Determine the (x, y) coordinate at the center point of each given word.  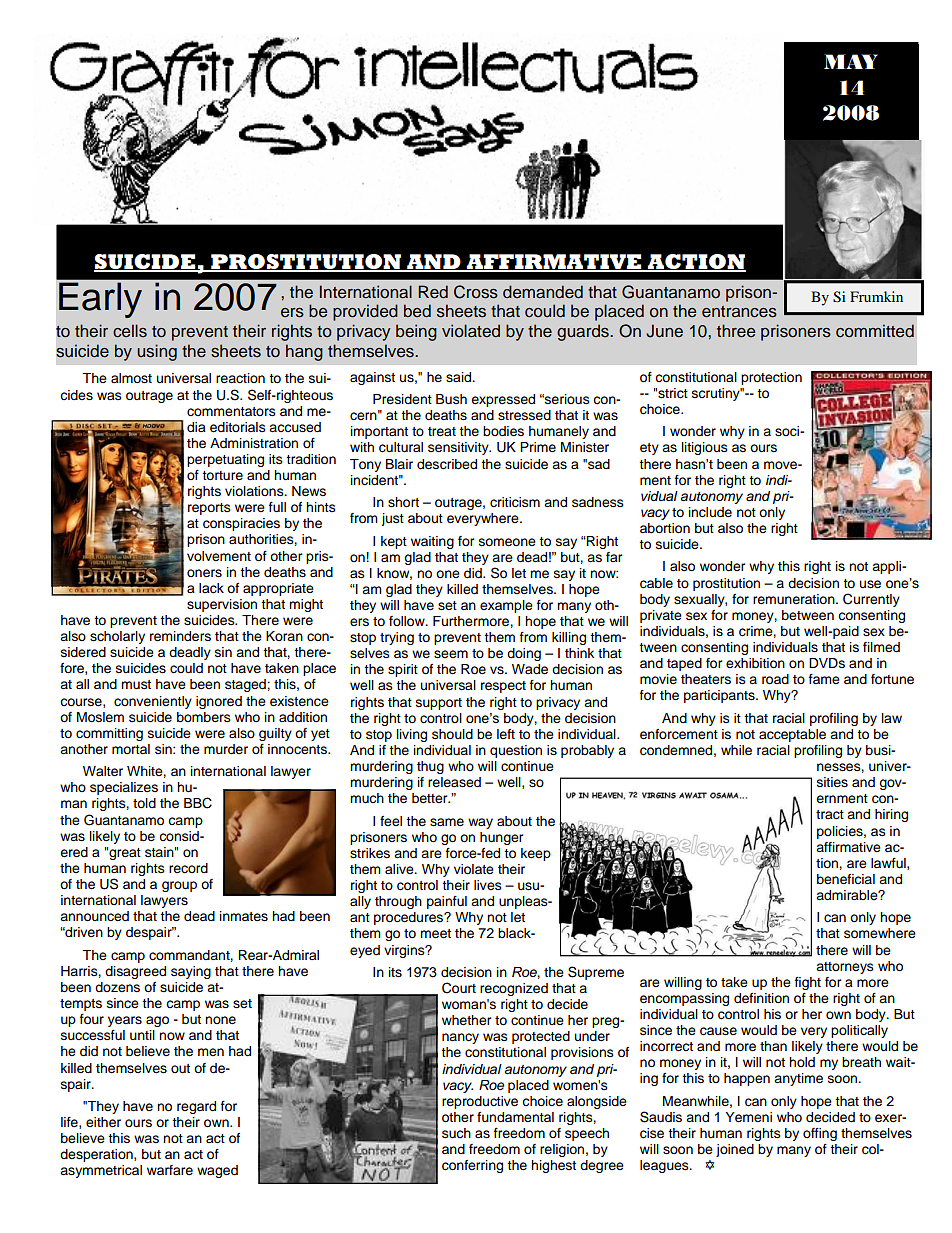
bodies (503, 431)
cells (130, 331)
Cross (476, 292)
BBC (198, 803)
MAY (851, 61)
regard (196, 1107)
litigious (705, 448)
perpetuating (225, 460)
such (456, 1133)
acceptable (792, 735)
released (454, 782)
